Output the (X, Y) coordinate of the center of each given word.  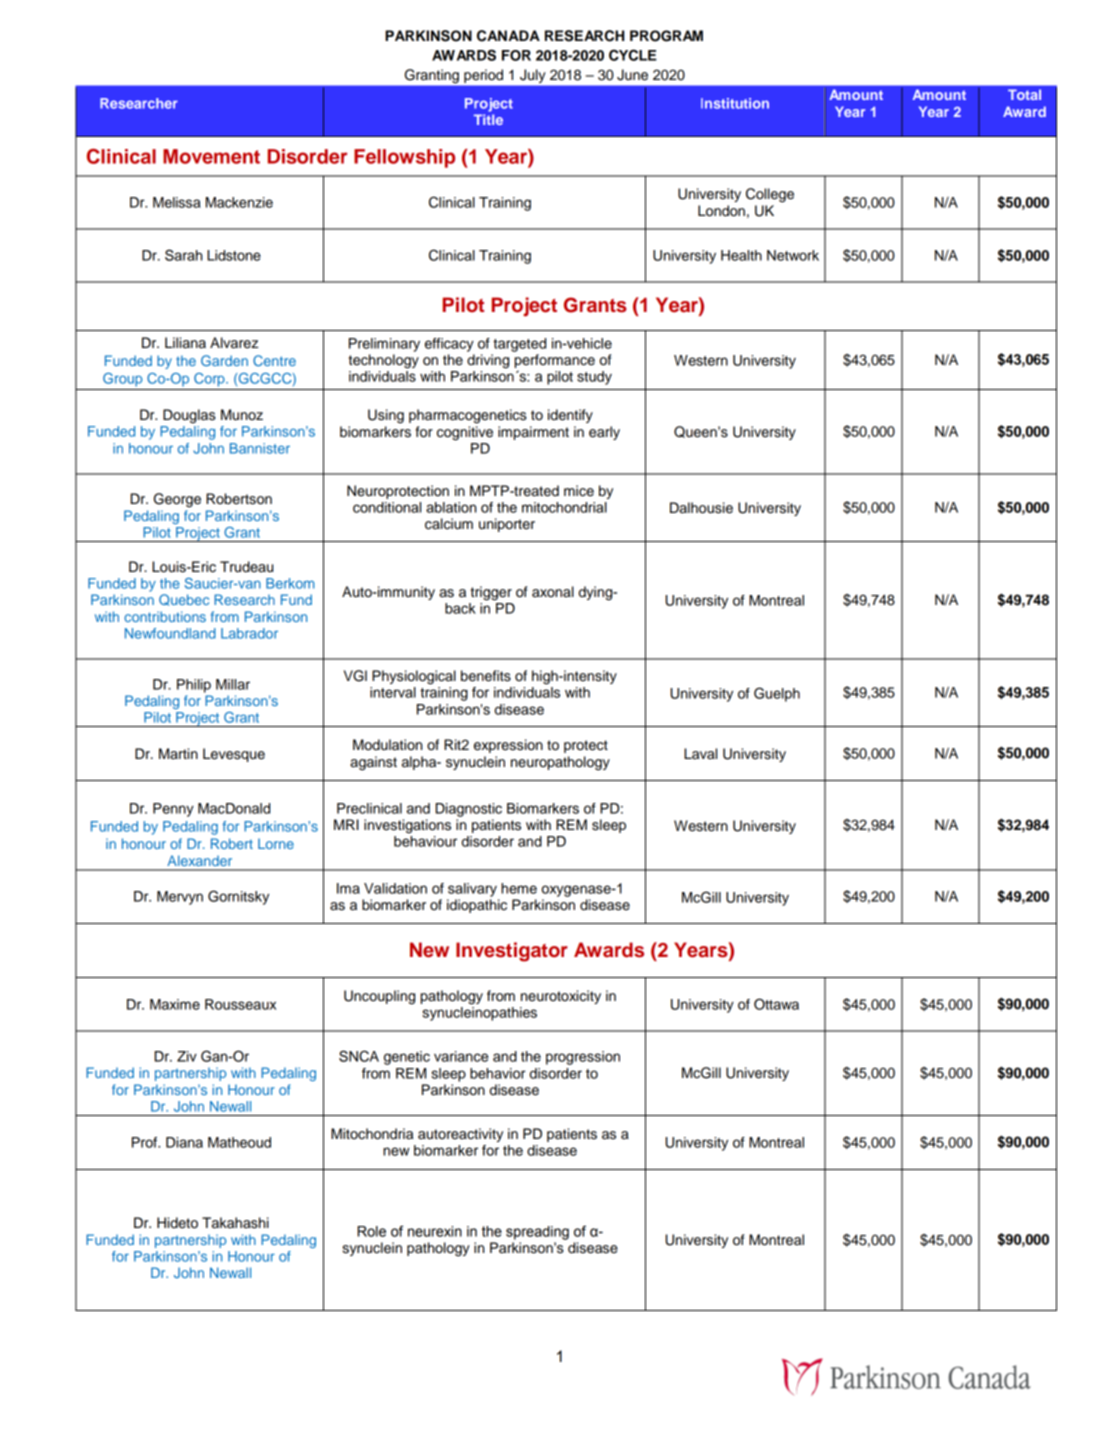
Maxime (175, 1004)
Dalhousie (701, 508)
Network (793, 255)
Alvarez (234, 343)
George (177, 500)
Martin (178, 754)
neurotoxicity (561, 997)
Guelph (777, 694)
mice (579, 491)
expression (508, 746)
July (532, 76)
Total (1024, 94)
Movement (211, 156)
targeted (519, 345)
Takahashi (235, 1223)
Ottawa (776, 1004)
